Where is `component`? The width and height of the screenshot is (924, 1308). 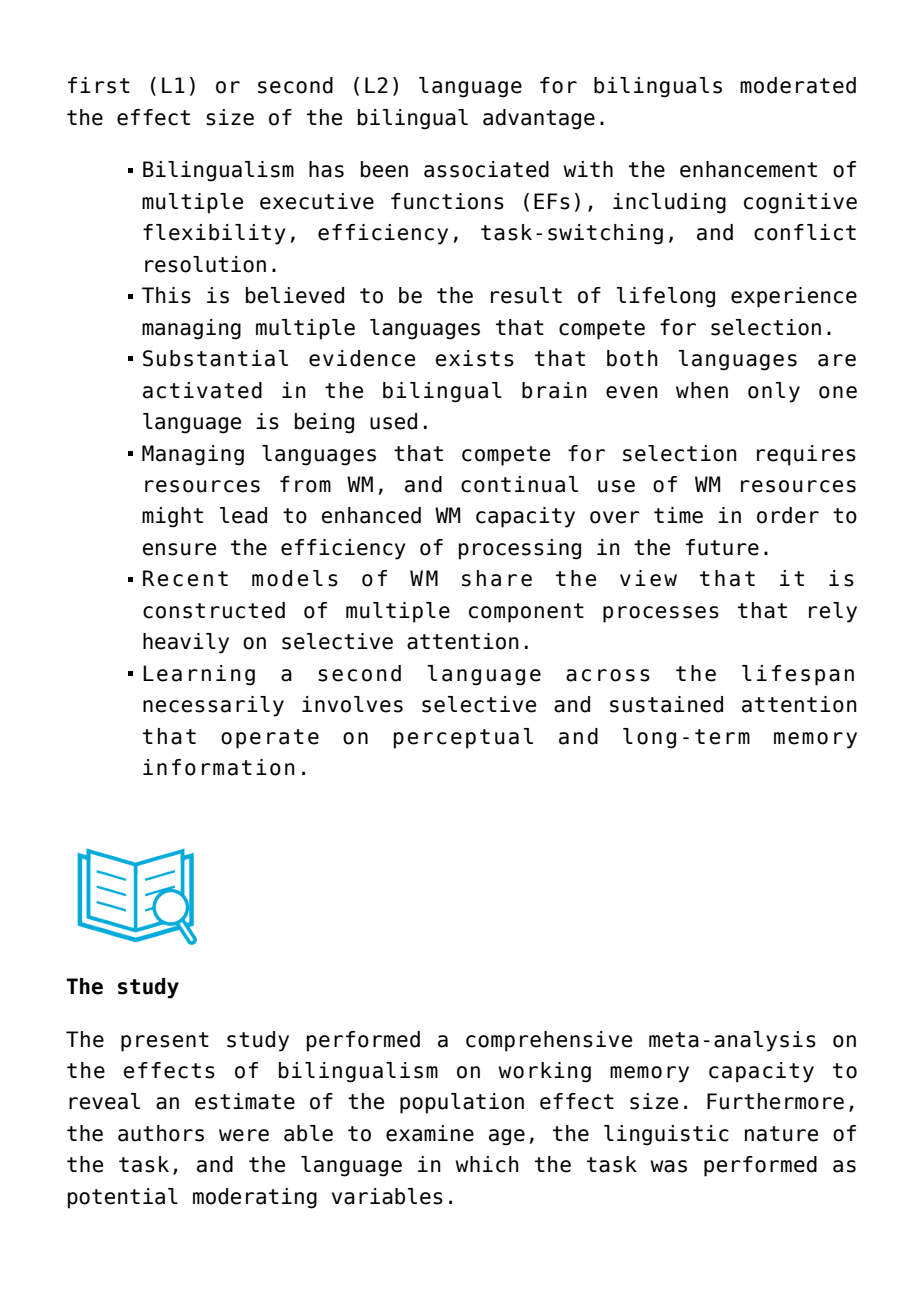 component is located at coordinates (526, 613).
